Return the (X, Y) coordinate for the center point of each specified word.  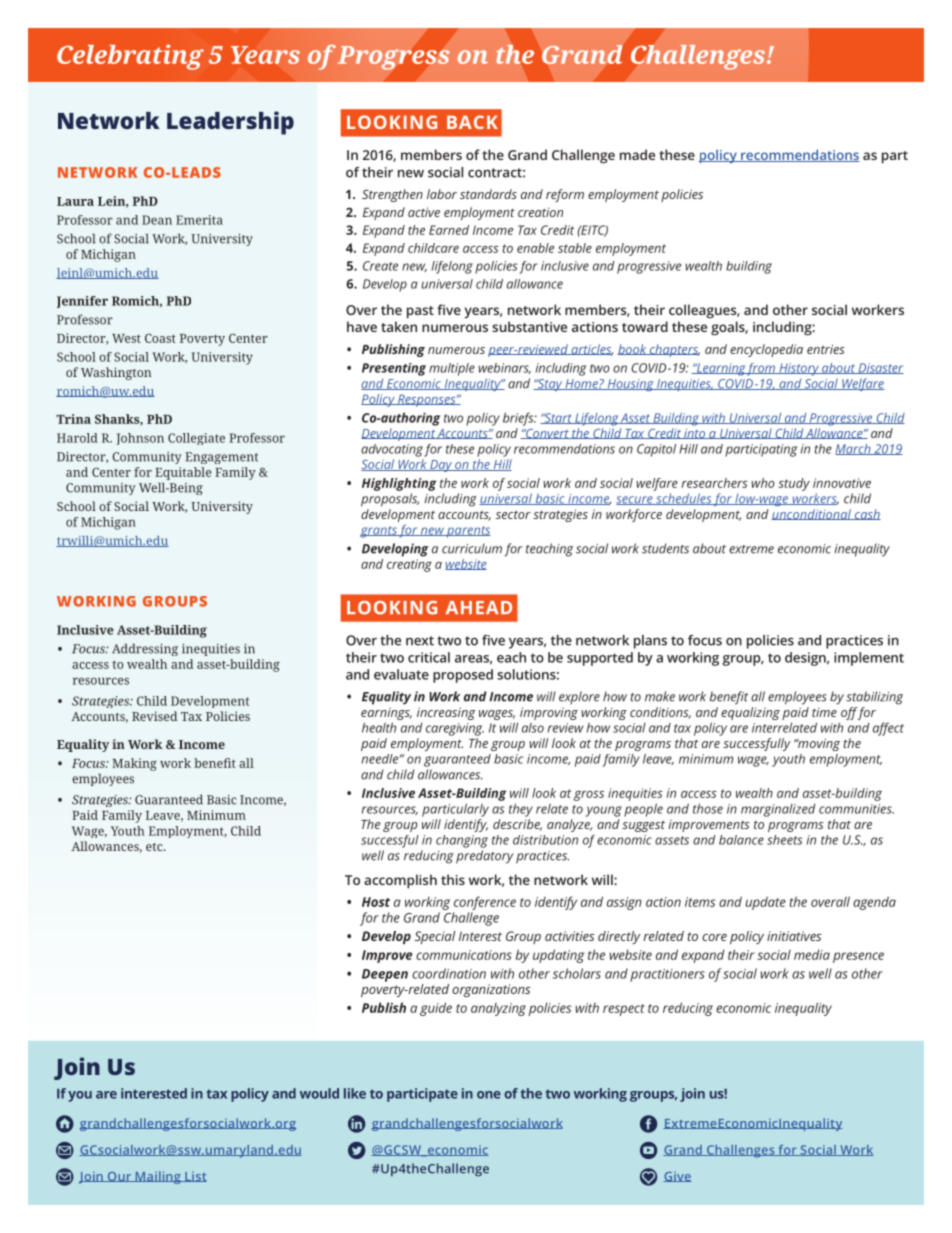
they (521, 810)
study (794, 484)
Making (134, 764)
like (355, 1093)
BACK (472, 122)
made (637, 154)
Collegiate (196, 439)
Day (441, 466)
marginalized (778, 810)
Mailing (158, 1177)
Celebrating (130, 57)
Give (677, 1177)
